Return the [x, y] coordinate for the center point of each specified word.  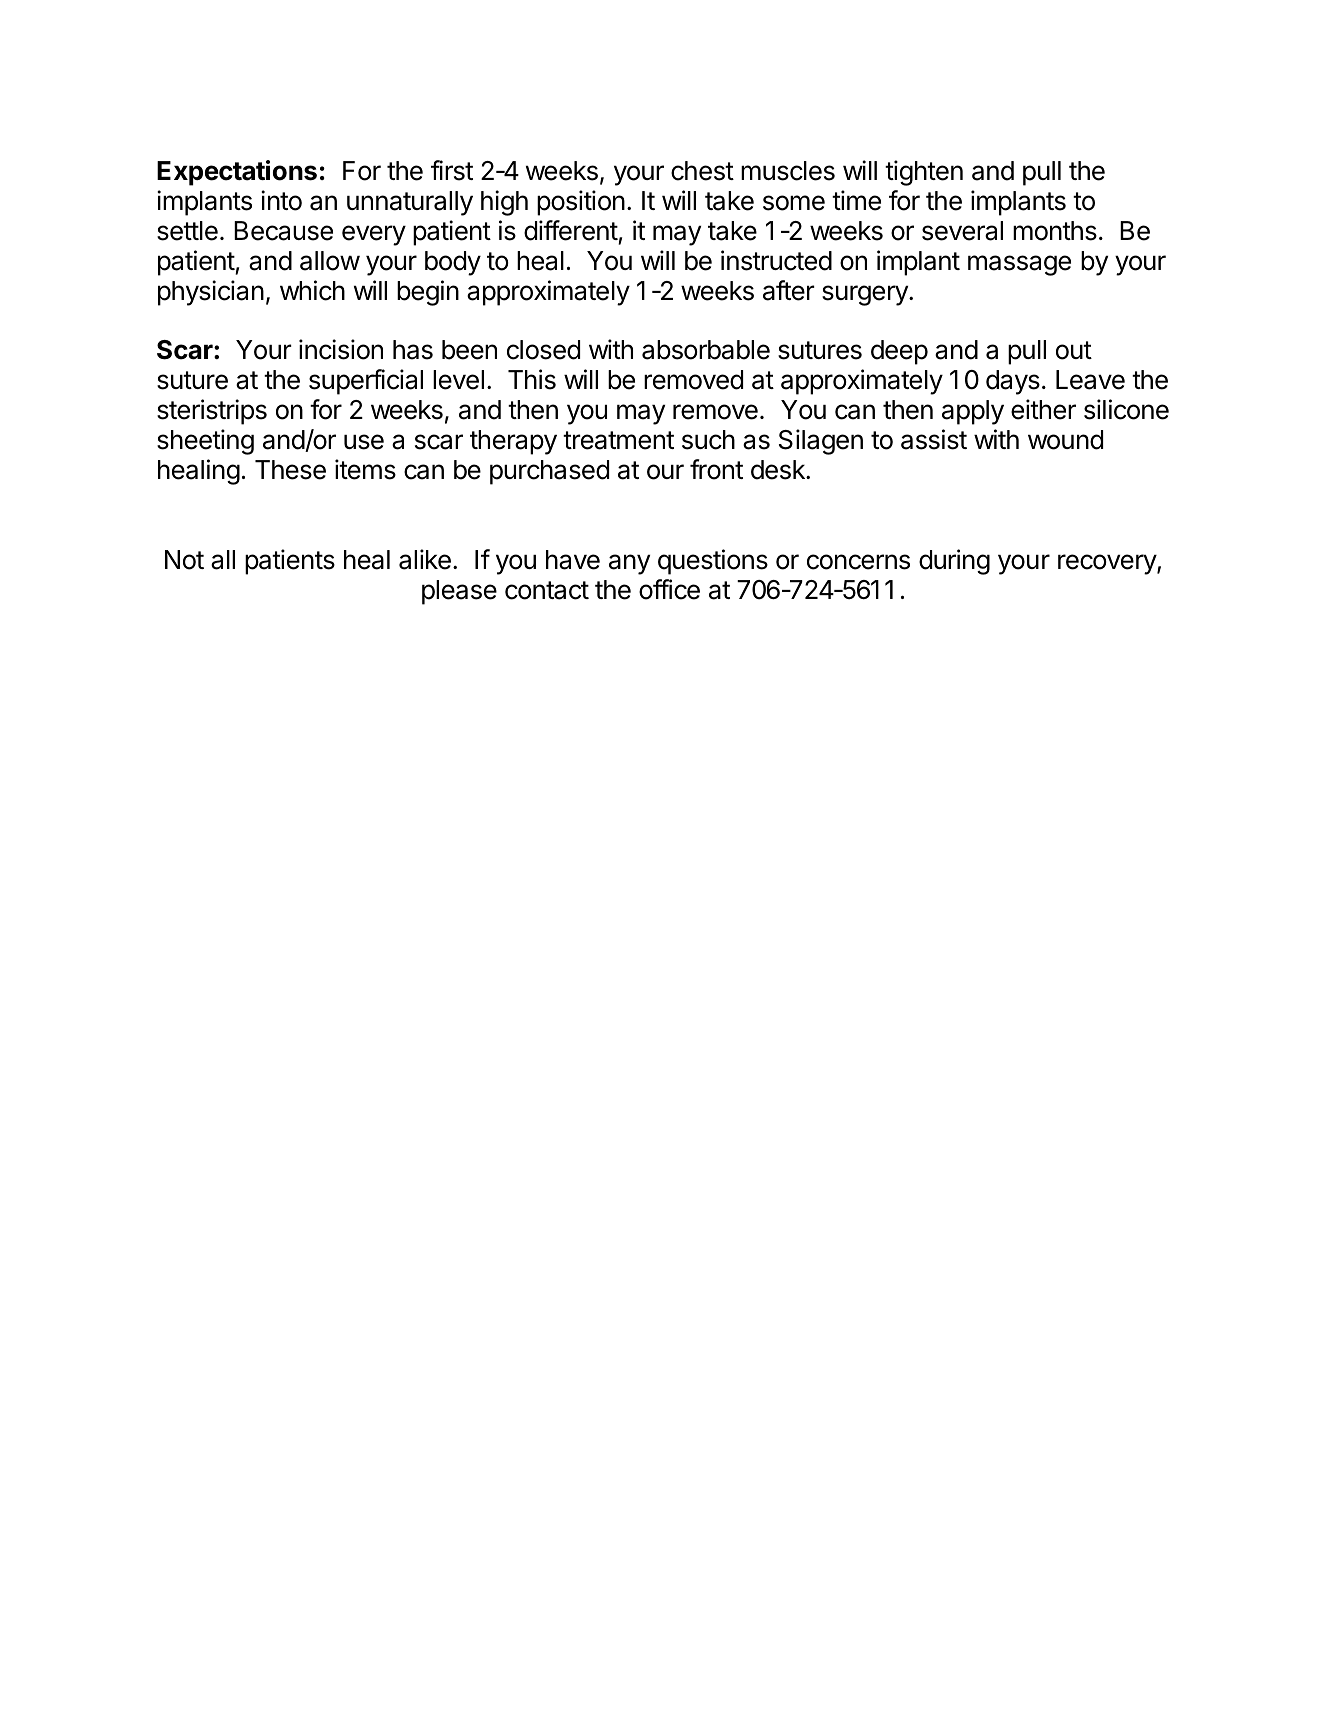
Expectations [237, 173]
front [716, 469]
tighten [924, 173]
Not [184, 560]
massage [1019, 265]
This [532, 379]
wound [1065, 440]
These [290, 470]
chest [702, 171]
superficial [366, 382]
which [312, 290]
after [789, 290]
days [1013, 382]
